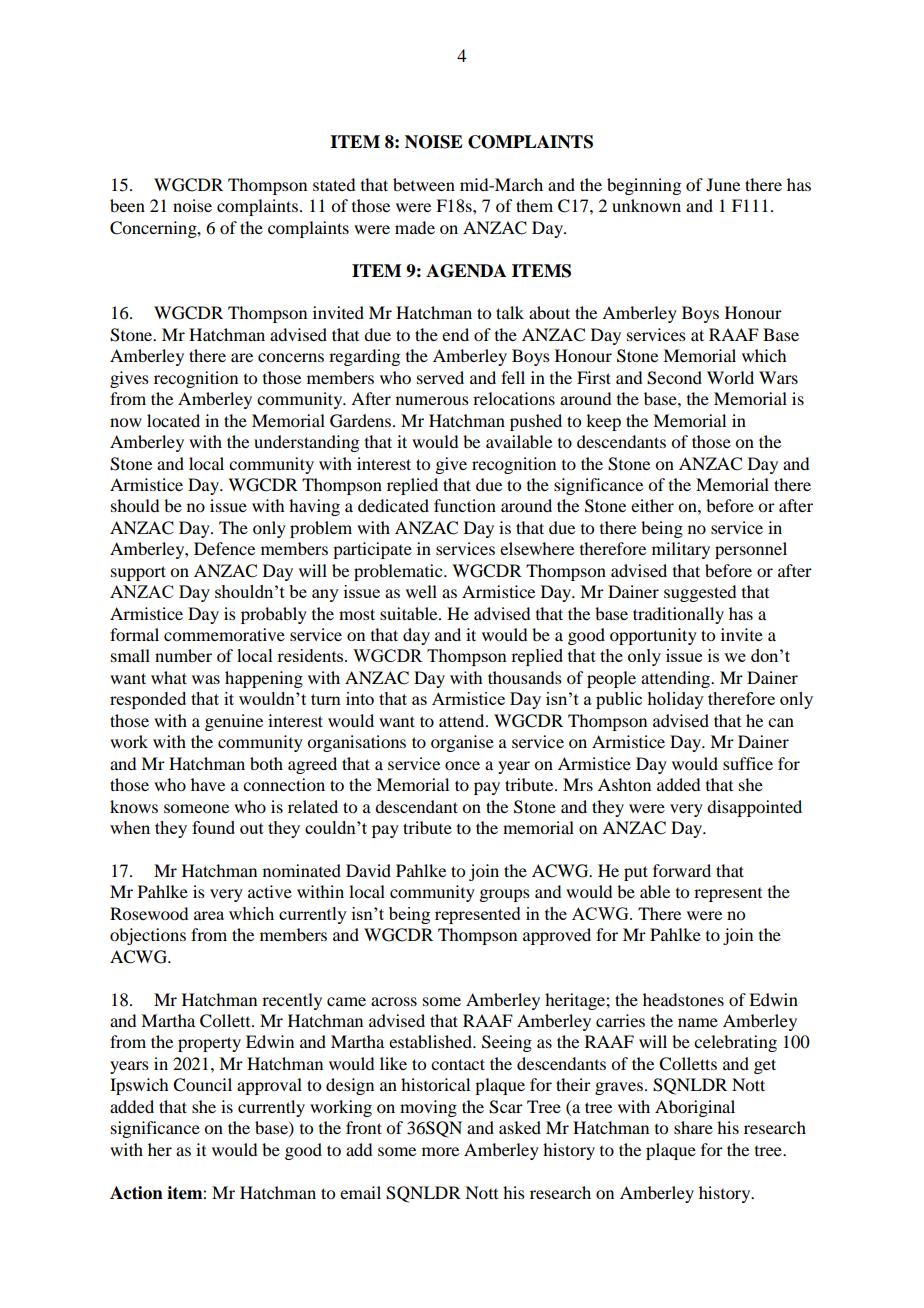 Image resolution: width=924 pixels, height=1308 pixels. Describe the element at coordinates (723, 184) in the screenshot. I see `June` at that location.
